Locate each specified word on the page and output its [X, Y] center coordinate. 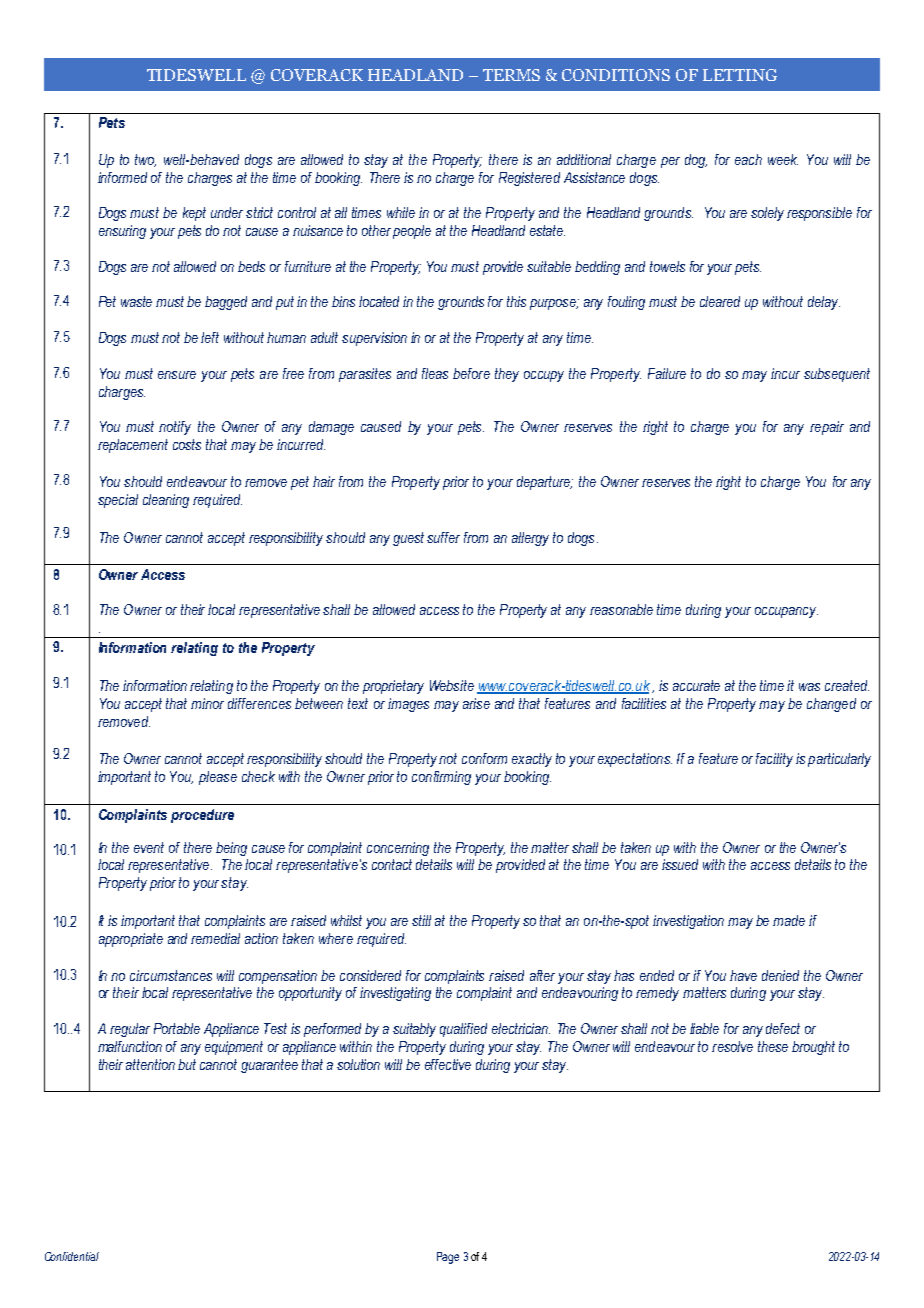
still [421, 920]
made [789, 920]
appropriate [131, 940]
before [471, 373]
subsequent [837, 375]
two [145, 160]
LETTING [740, 75]
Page [448, 1258]
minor [207, 703]
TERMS [511, 75]
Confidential [72, 1256]
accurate [696, 685]
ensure [177, 375]
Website [452, 685]
